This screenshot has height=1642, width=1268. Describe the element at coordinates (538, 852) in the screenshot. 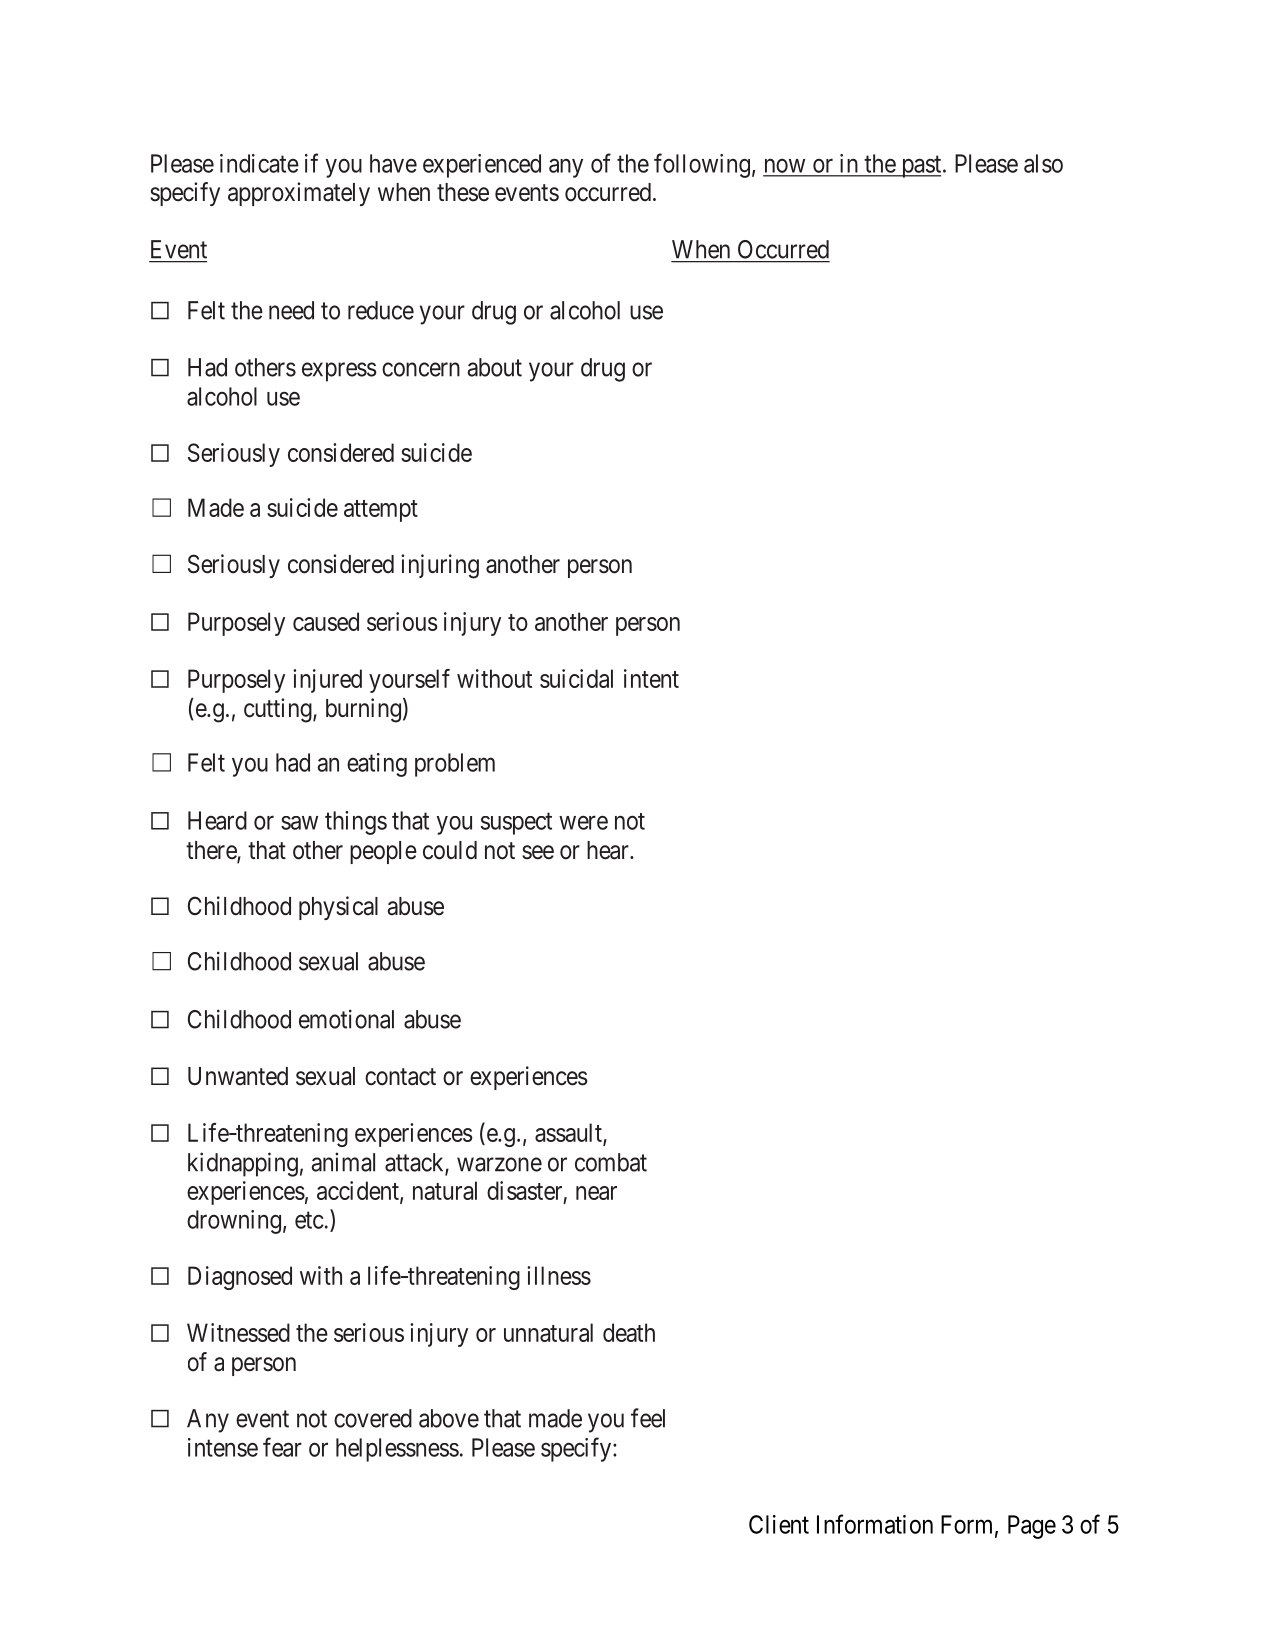

I see `see` at that location.
